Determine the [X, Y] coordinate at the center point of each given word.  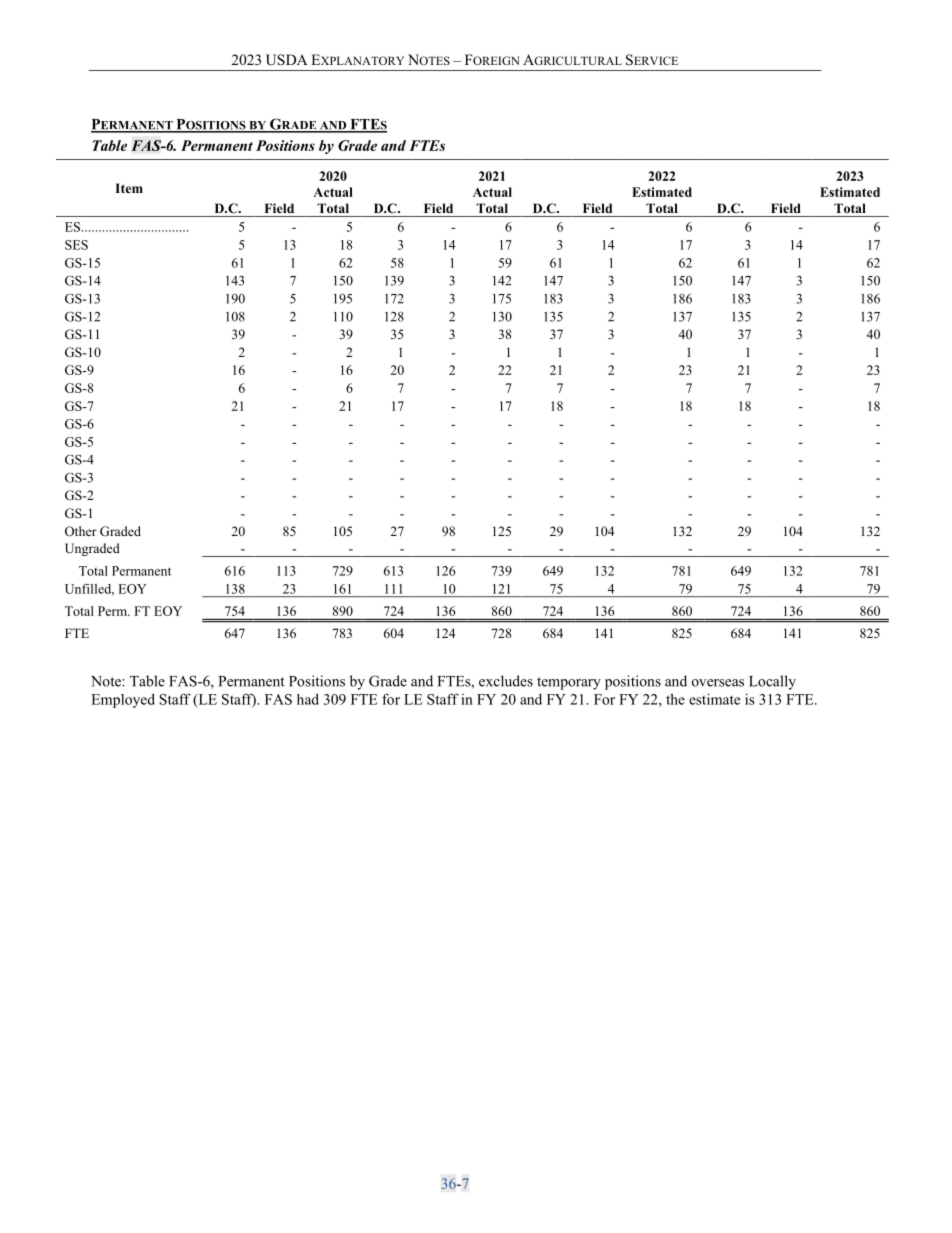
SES [76, 245]
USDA [287, 60]
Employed [123, 700]
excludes [506, 681]
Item [129, 188]
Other [81, 531]
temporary [569, 683]
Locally [772, 682]
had [308, 699]
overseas [718, 683]
